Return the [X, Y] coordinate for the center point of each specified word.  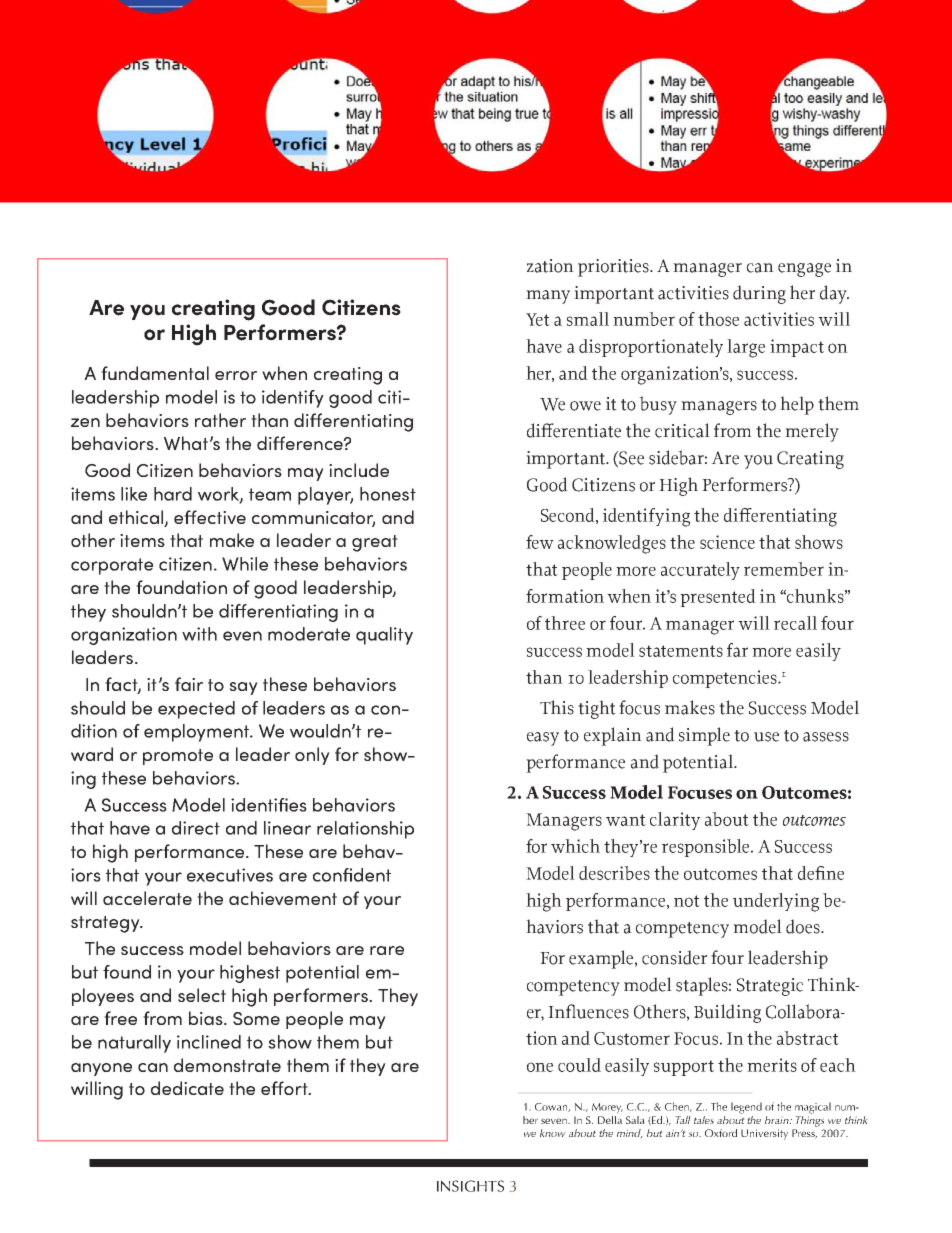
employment [198, 733]
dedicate [187, 1088]
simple [704, 736]
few [540, 542]
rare [387, 950]
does [804, 926]
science [727, 542]
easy [543, 739]
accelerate [147, 898]
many [548, 297]
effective [210, 517]
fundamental [155, 373]
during [759, 294]
